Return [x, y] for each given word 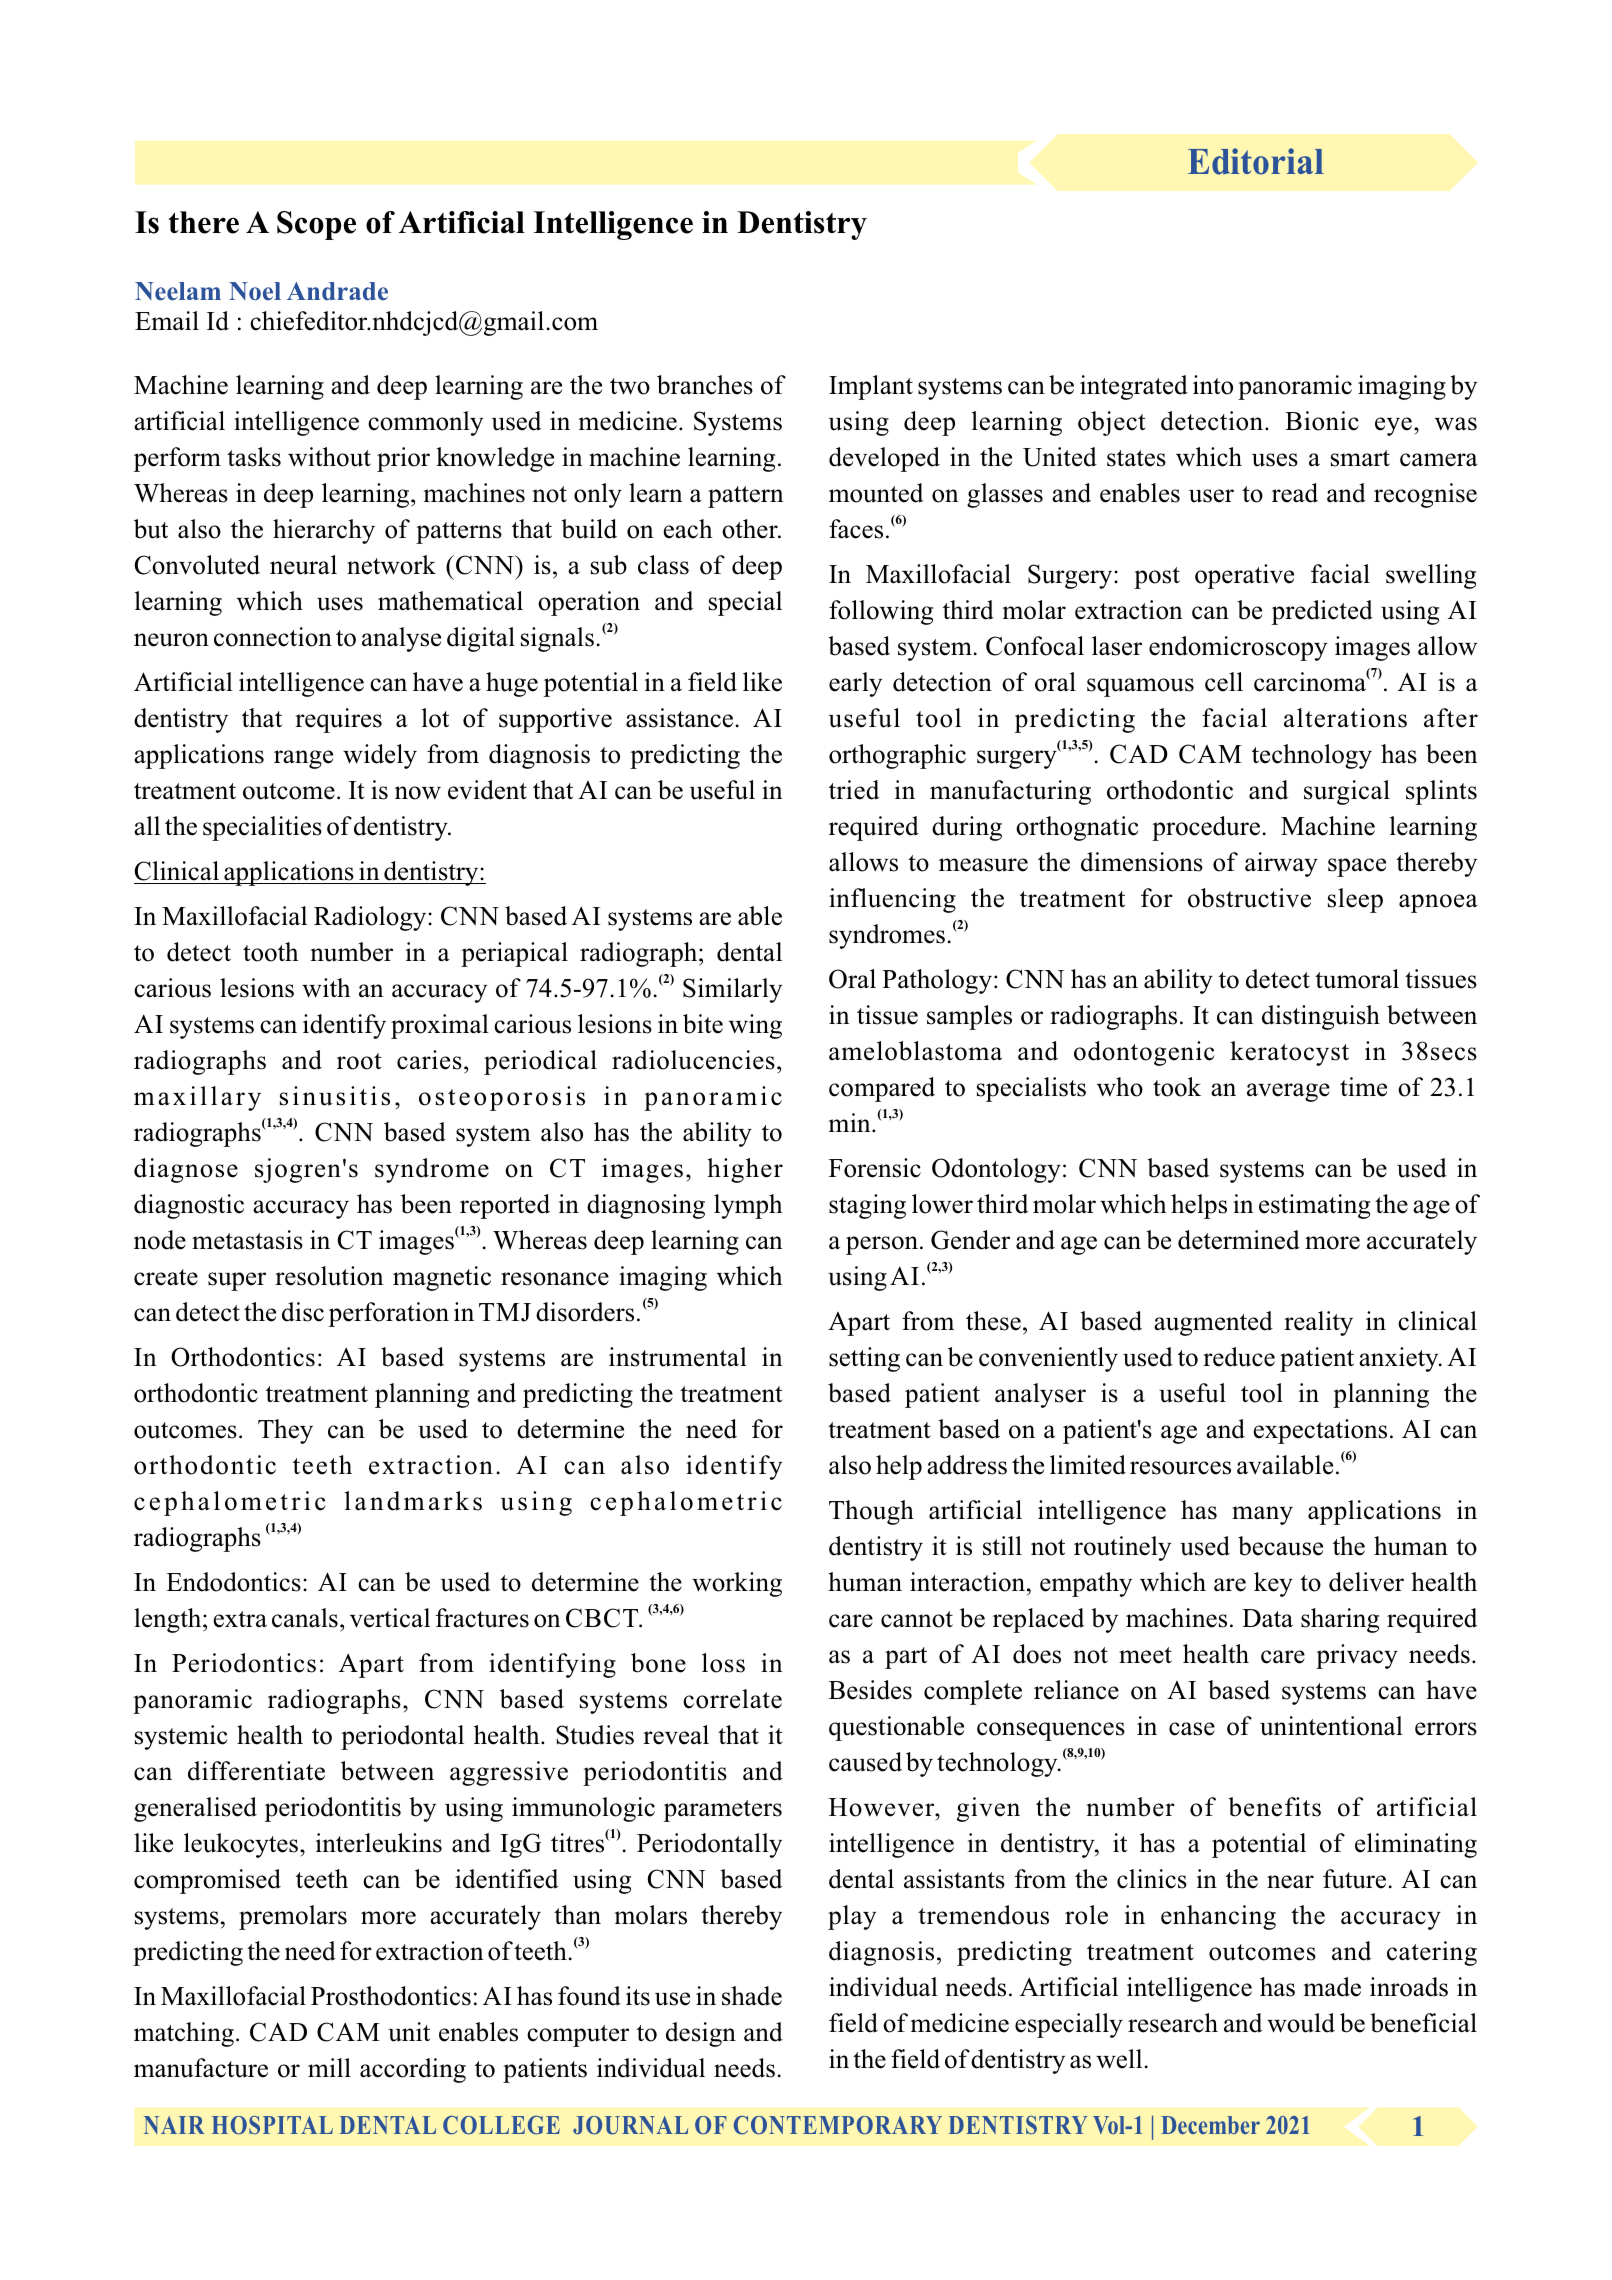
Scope [316, 225]
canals [305, 1618]
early [855, 684]
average [1288, 1092]
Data [1267, 1618]
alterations [1345, 718]
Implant [871, 387]
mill [329, 2067]
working [737, 1584]
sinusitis [335, 1096]
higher [745, 1170]
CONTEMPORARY [838, 2125]
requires [338, 720]
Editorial [1256, 161]
